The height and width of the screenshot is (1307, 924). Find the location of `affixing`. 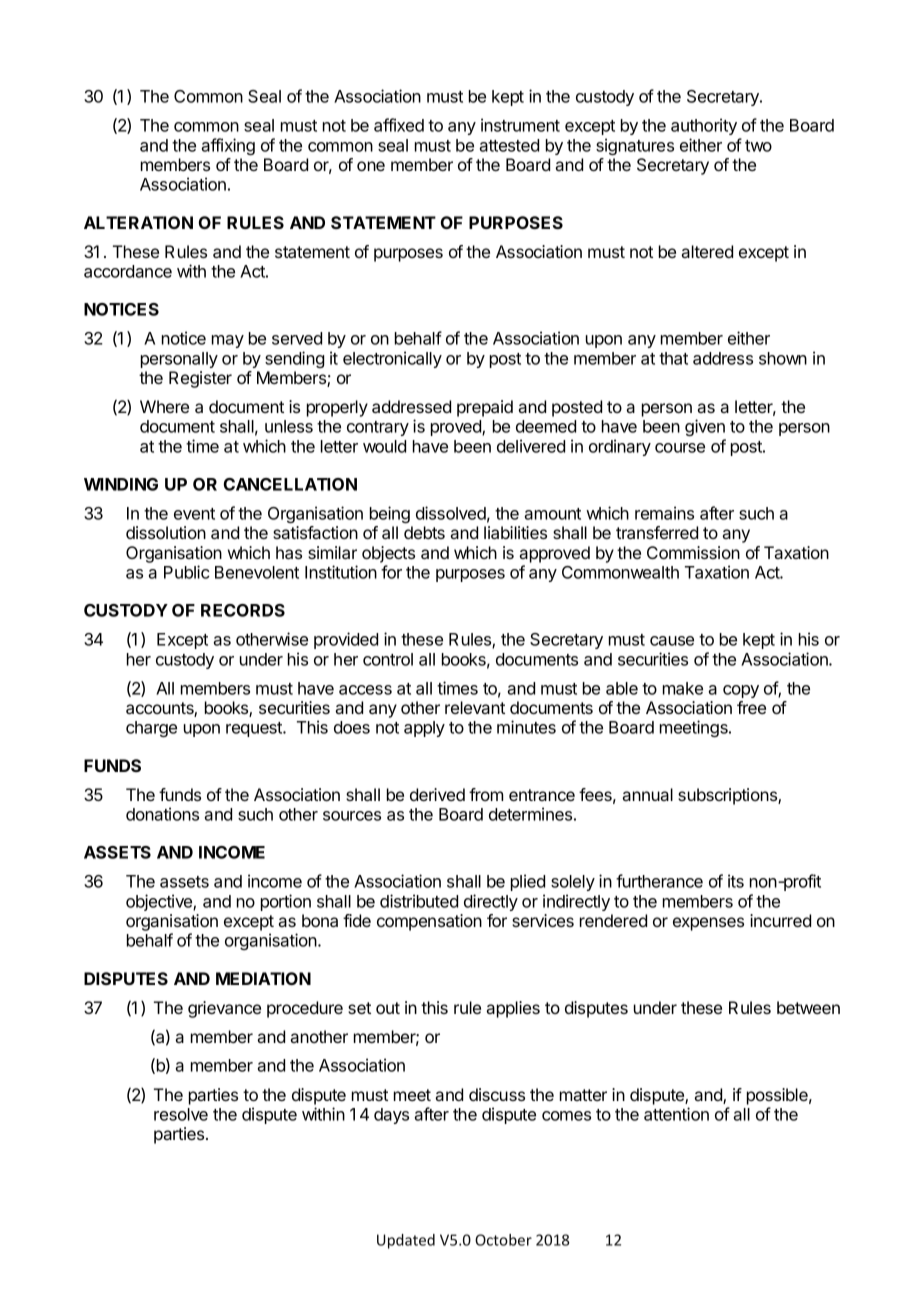

affixing is located at coordinates (228, 146).
